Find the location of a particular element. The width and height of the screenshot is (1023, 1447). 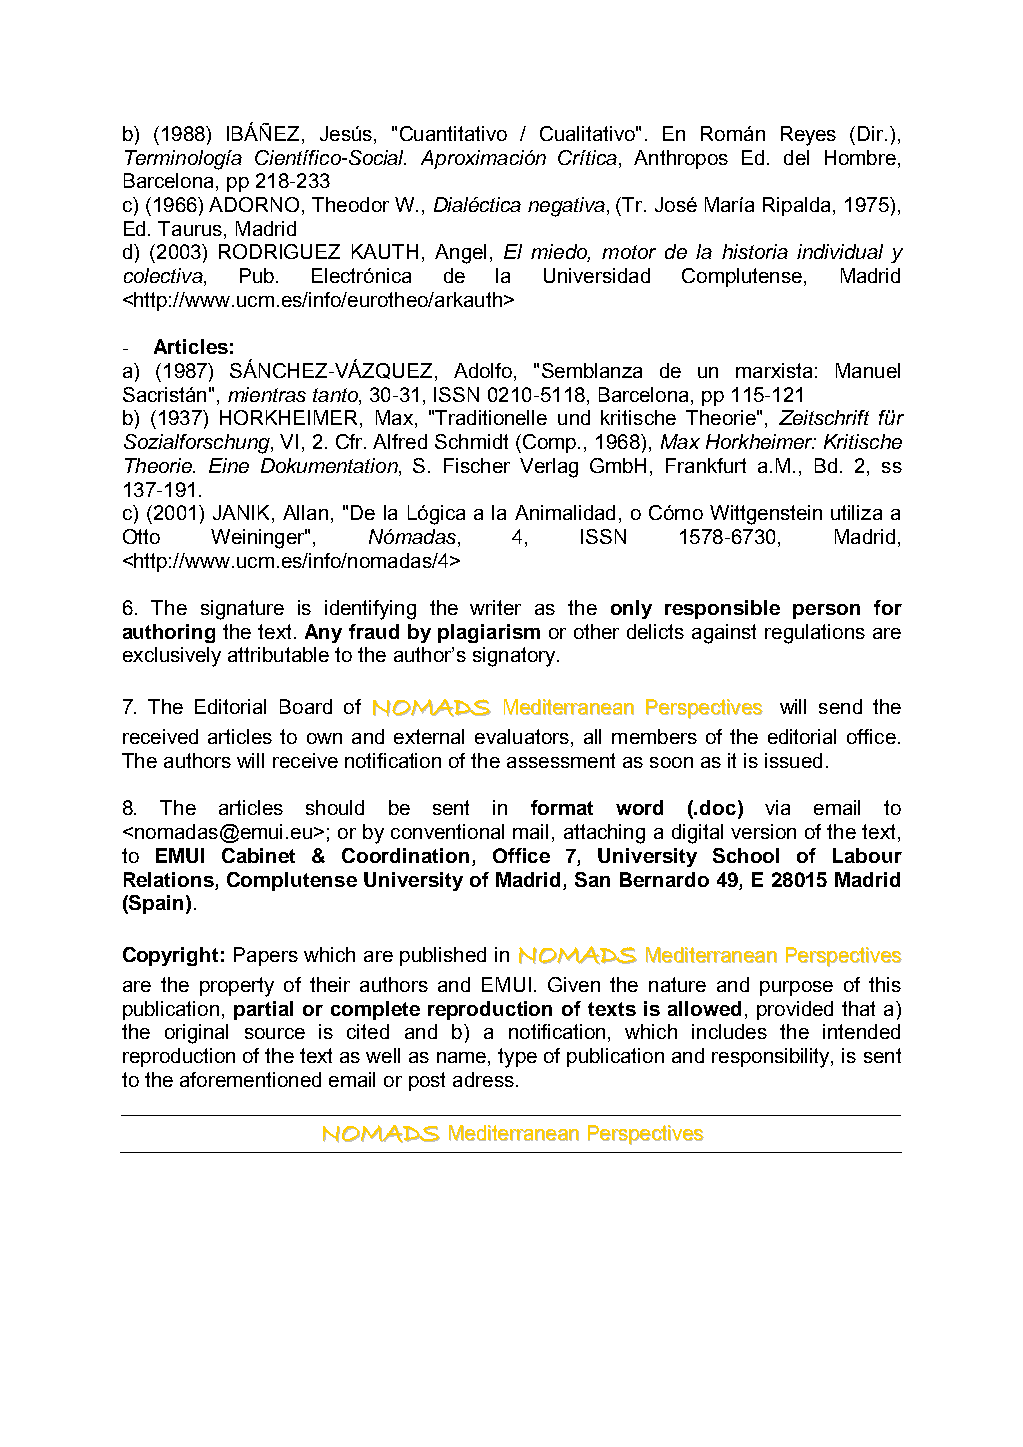

type is located at coordinates (517, 1058).
